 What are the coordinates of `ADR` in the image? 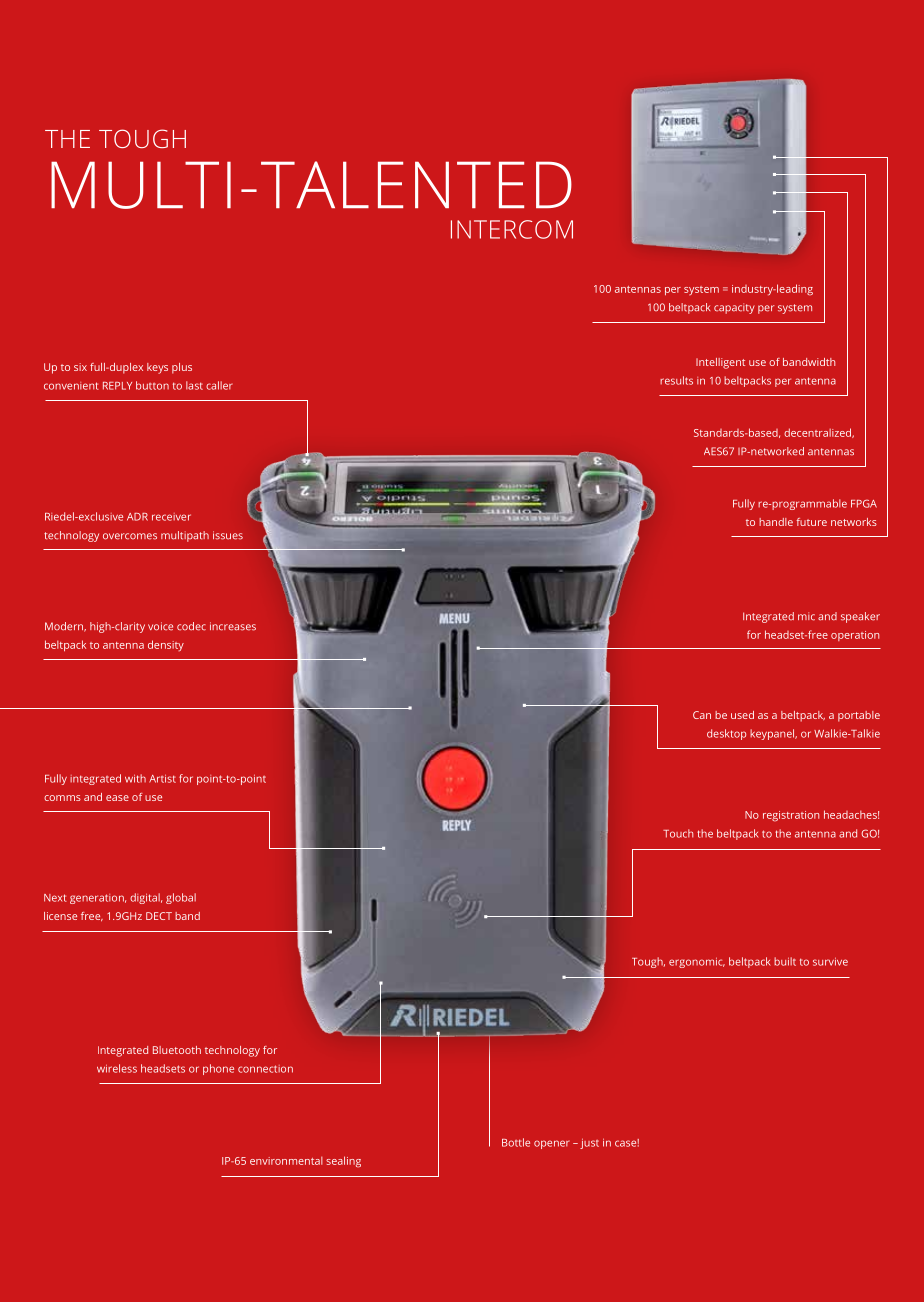 It's located at (137, 517).
